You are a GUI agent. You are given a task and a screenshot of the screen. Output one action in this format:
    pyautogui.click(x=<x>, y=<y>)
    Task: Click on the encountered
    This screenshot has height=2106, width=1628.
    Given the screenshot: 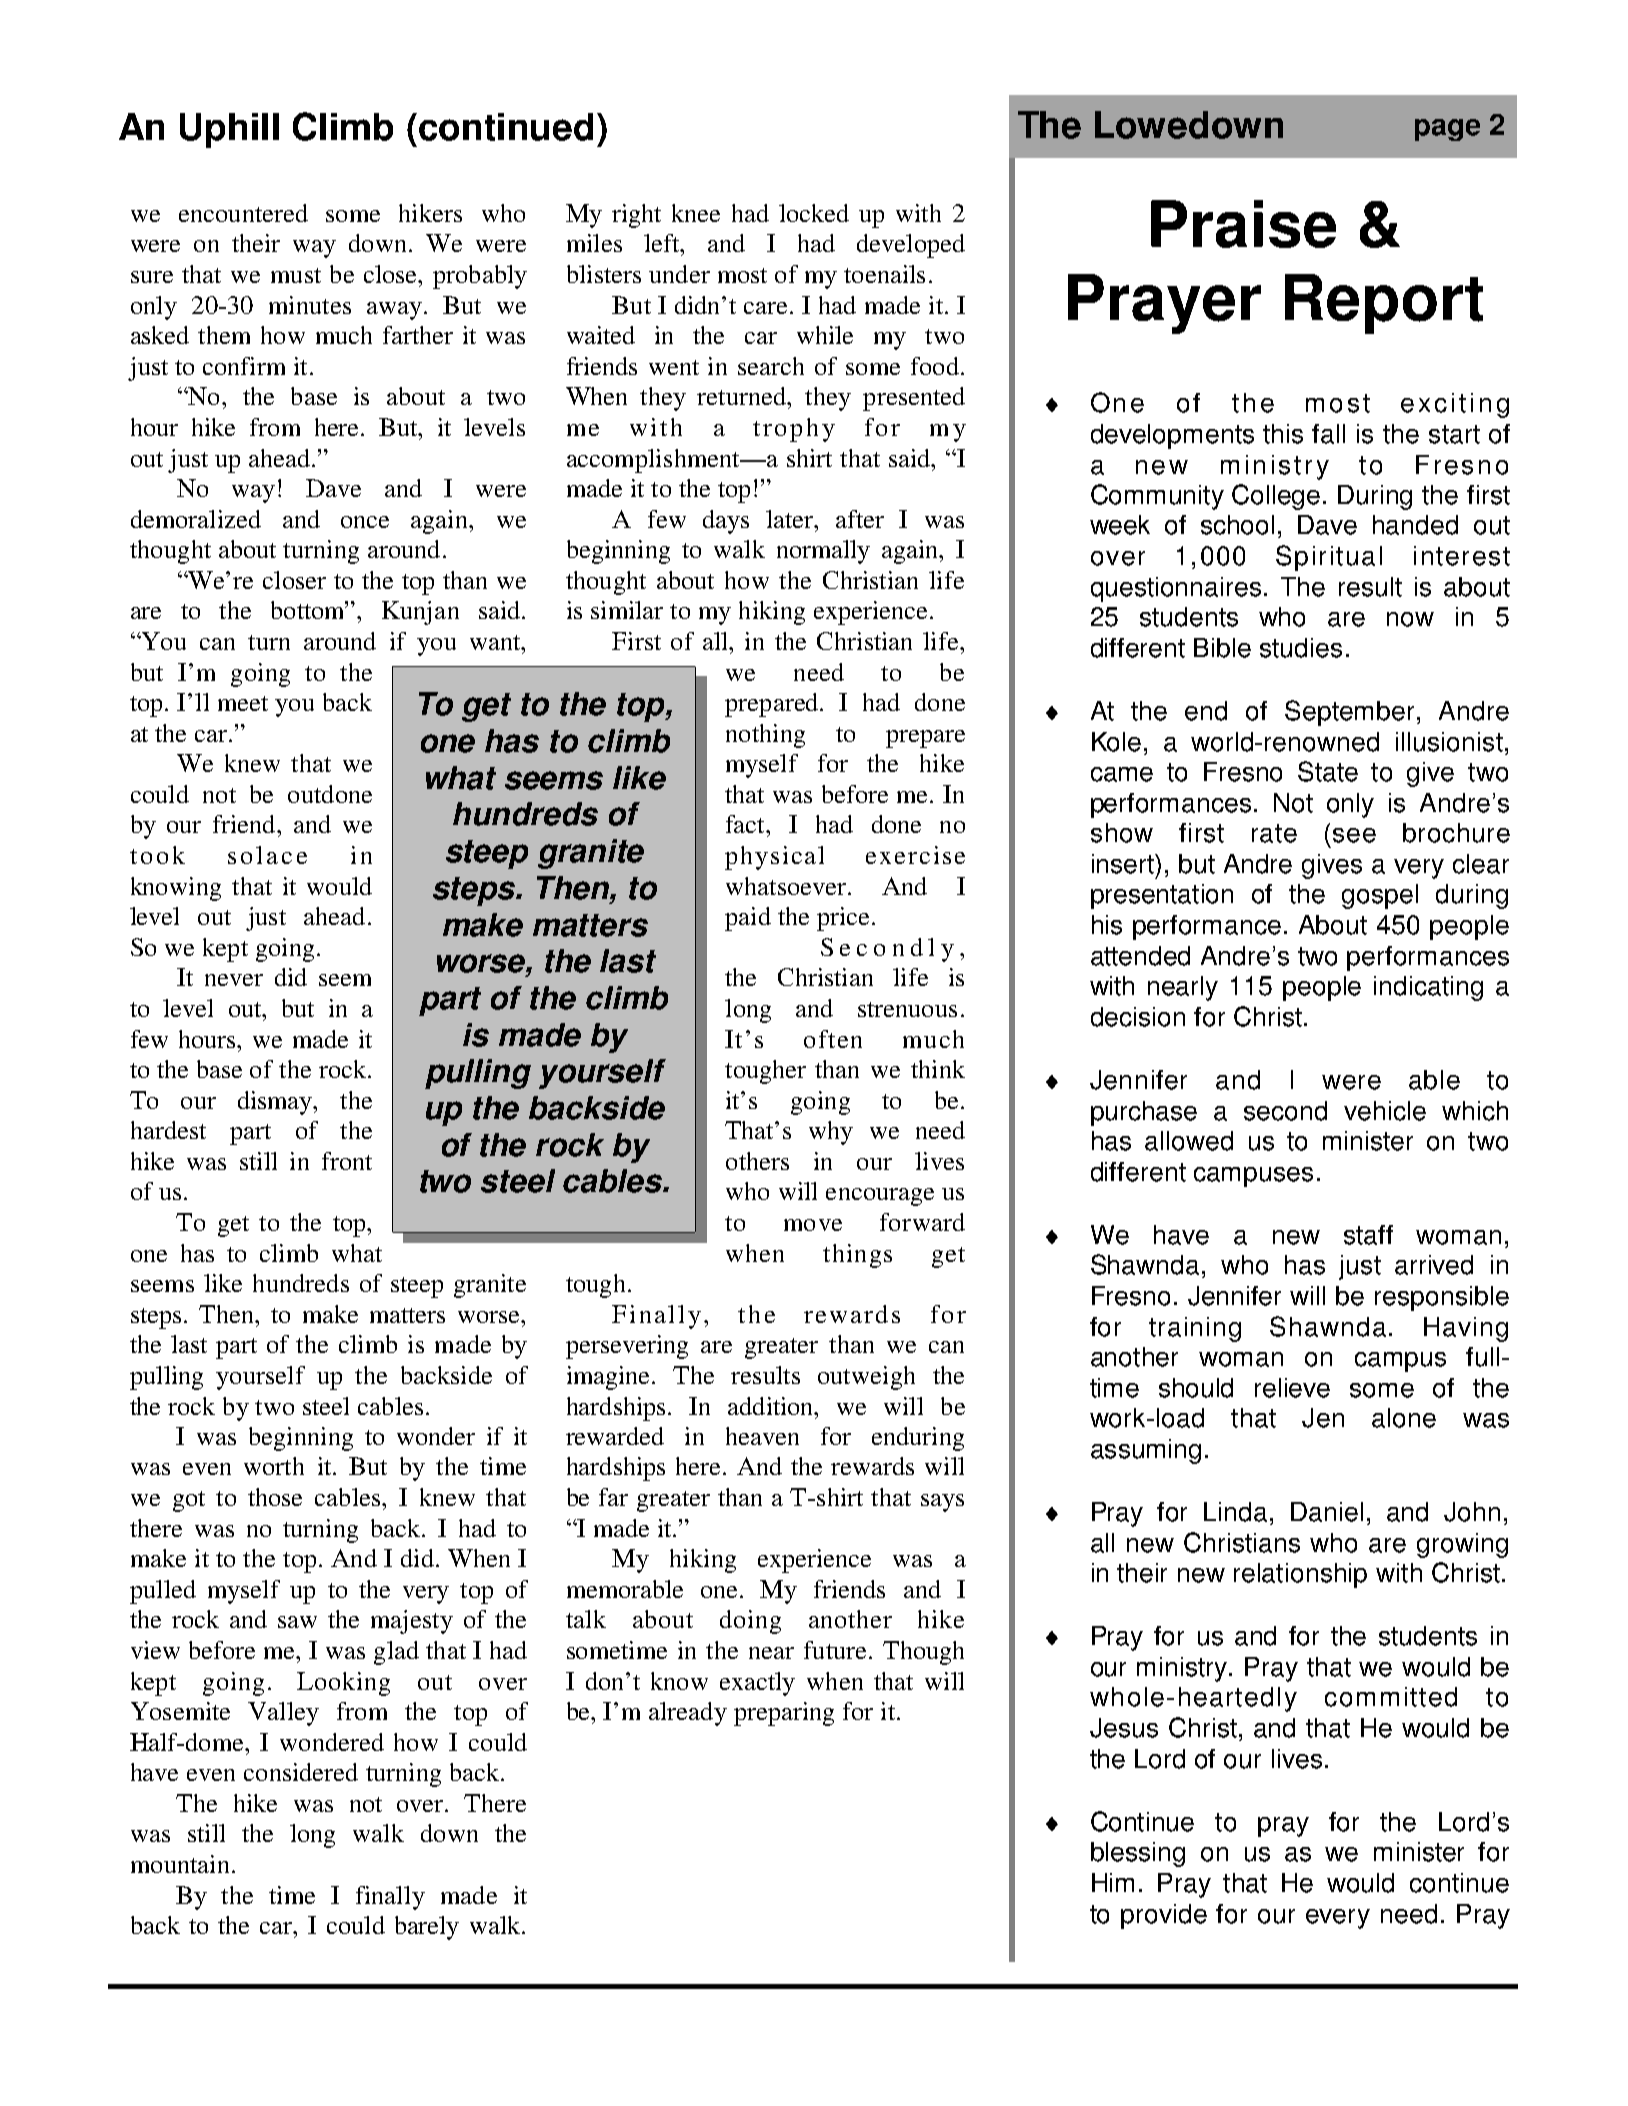 What is the action you would take?
    pyautogui.click(x=243, y=213)
